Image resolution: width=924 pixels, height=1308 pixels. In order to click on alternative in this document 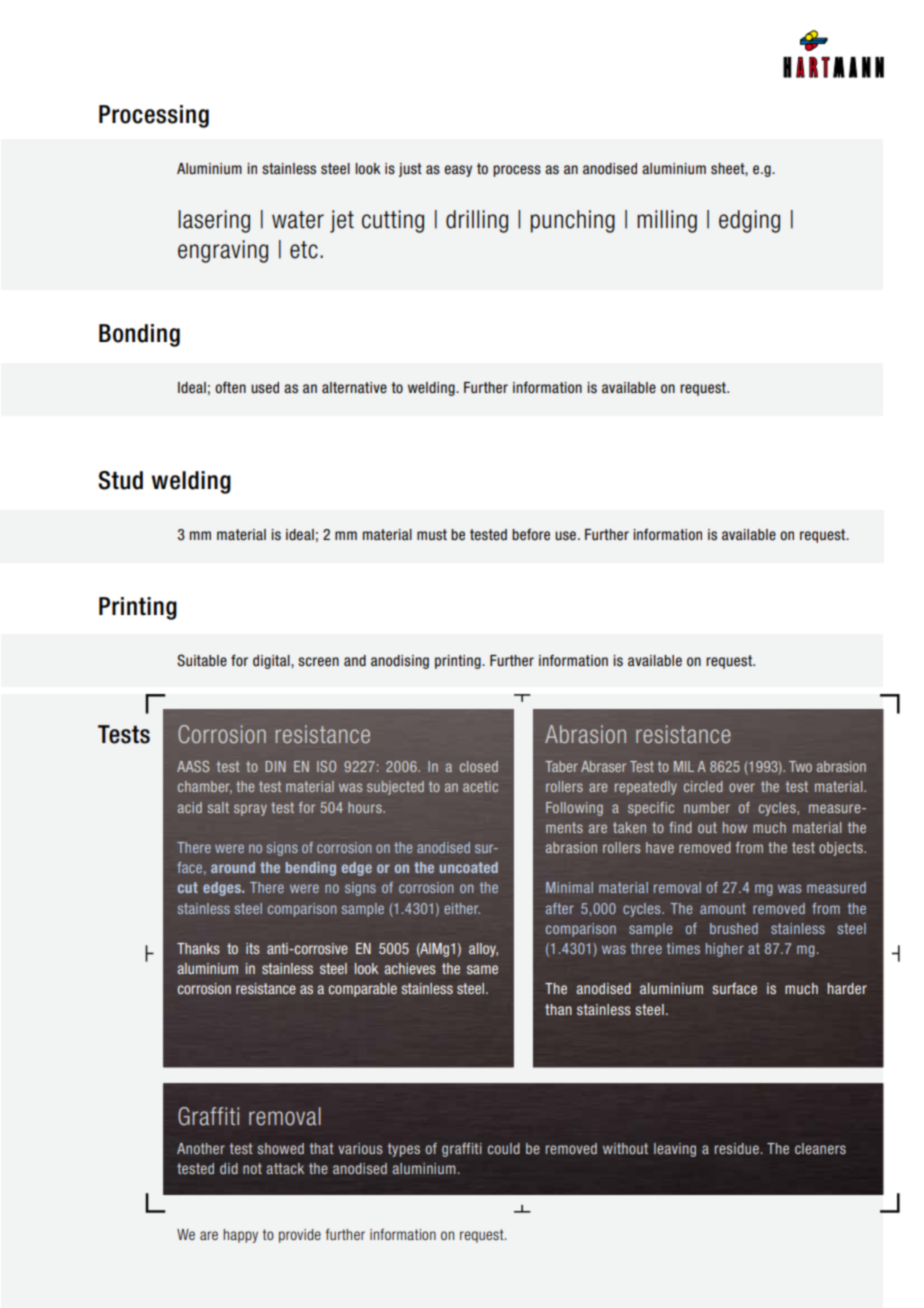, I will do `click(354, 388)`.
